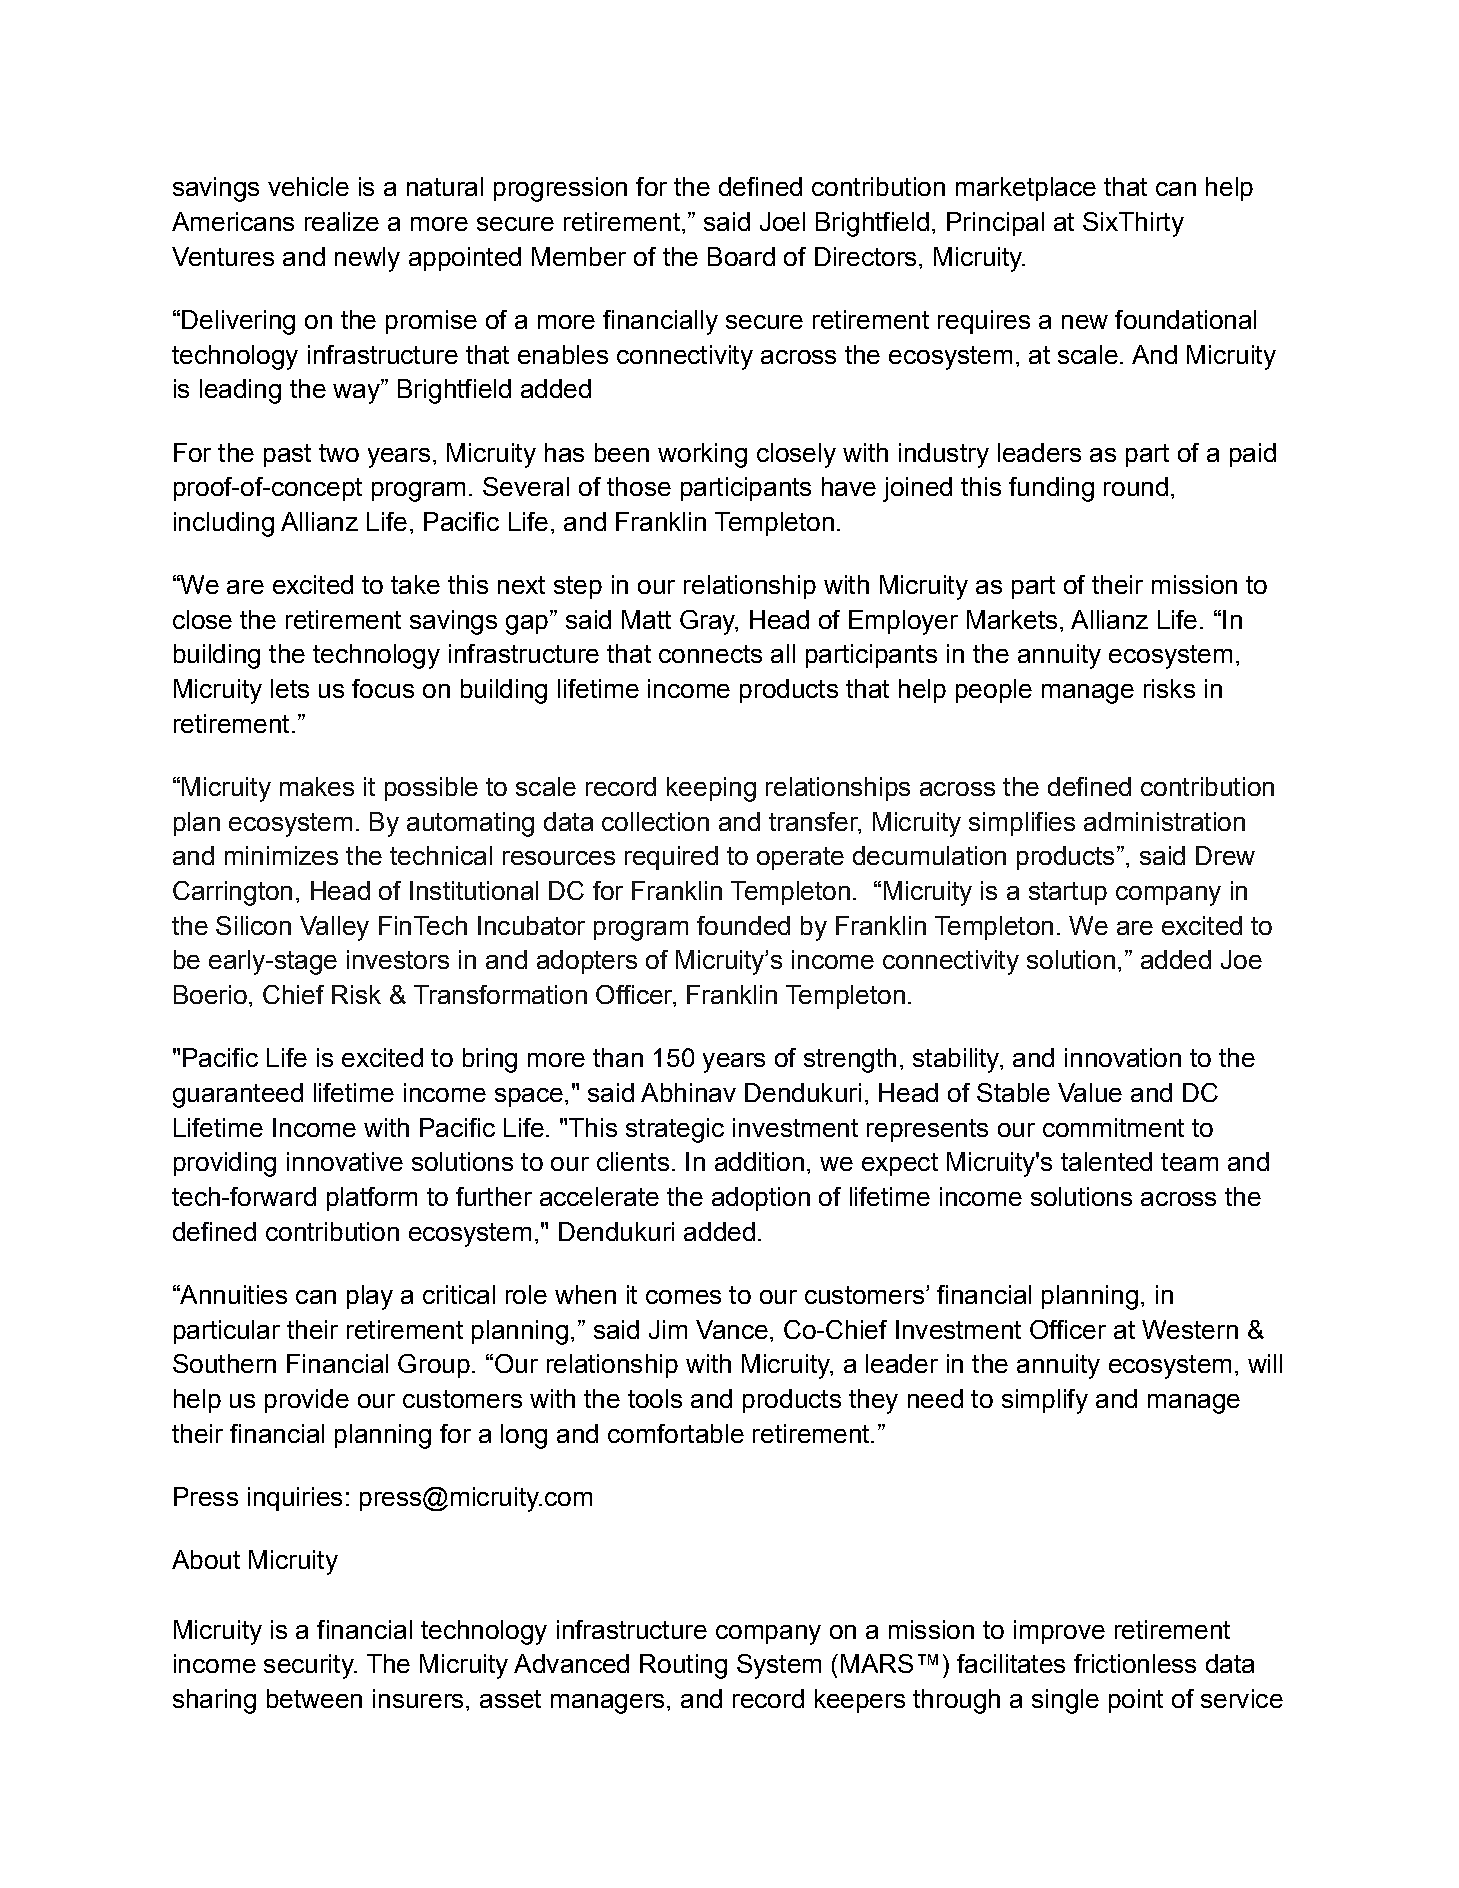 This page has width=1459, height=1888. I want to click on realize, so click(342, 221).
